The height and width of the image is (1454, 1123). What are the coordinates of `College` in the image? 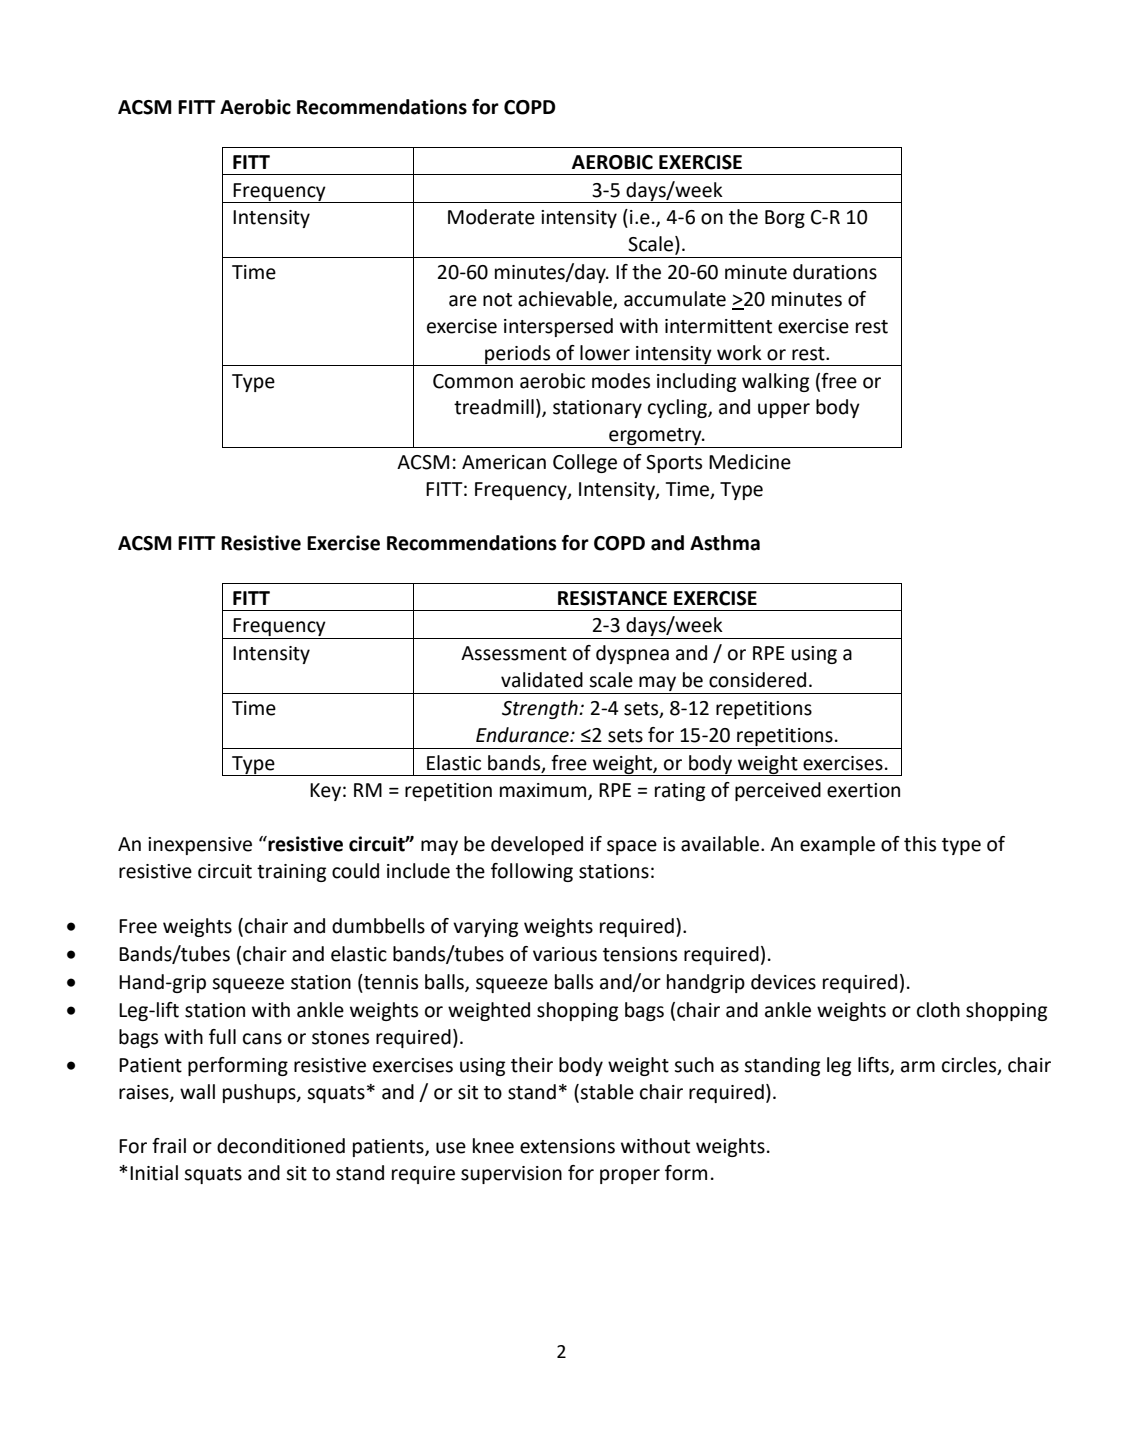 It's located at (585, 463).
